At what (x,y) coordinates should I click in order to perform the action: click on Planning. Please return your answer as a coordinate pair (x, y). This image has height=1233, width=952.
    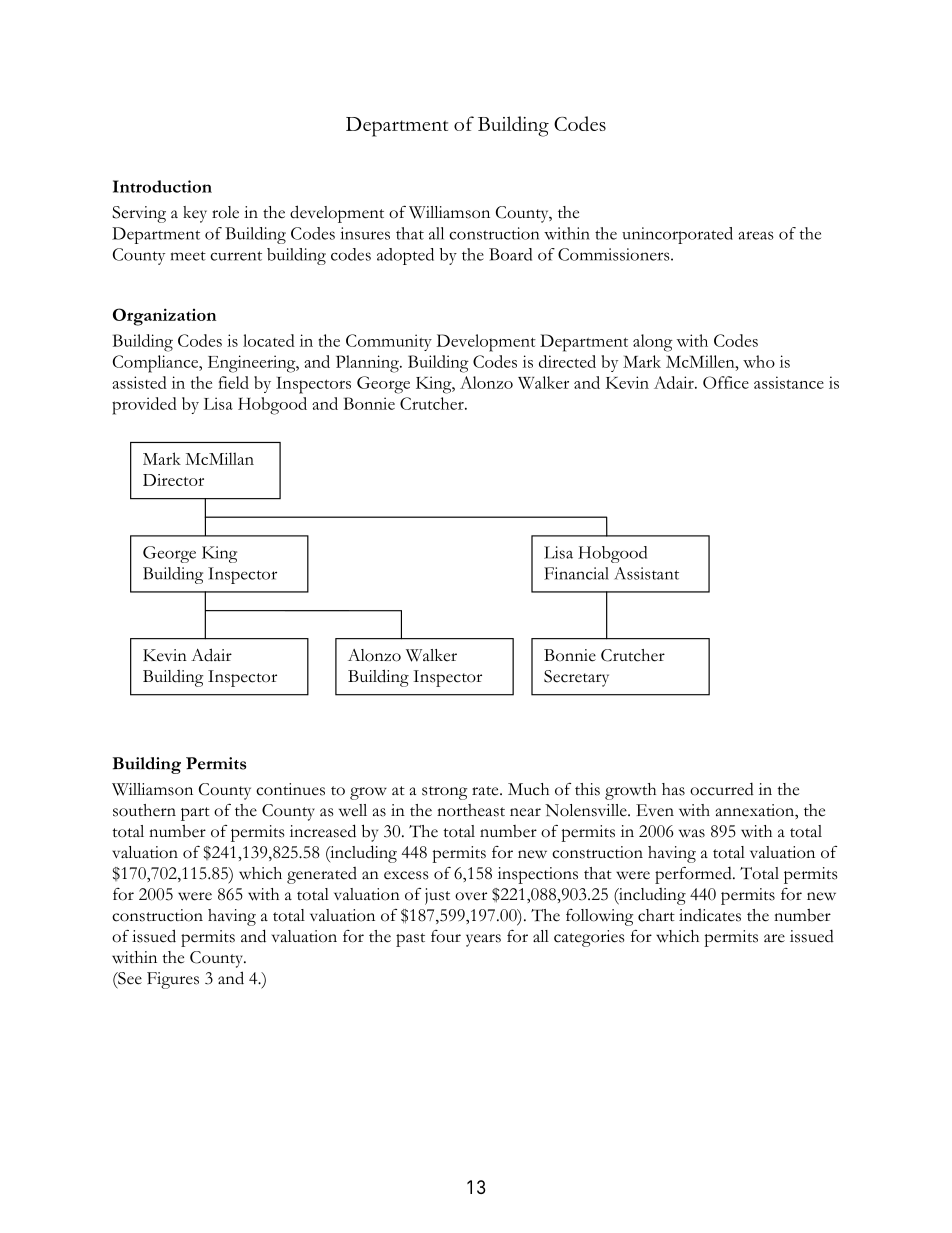
    Looking at the image, I should click on (368, 364).
